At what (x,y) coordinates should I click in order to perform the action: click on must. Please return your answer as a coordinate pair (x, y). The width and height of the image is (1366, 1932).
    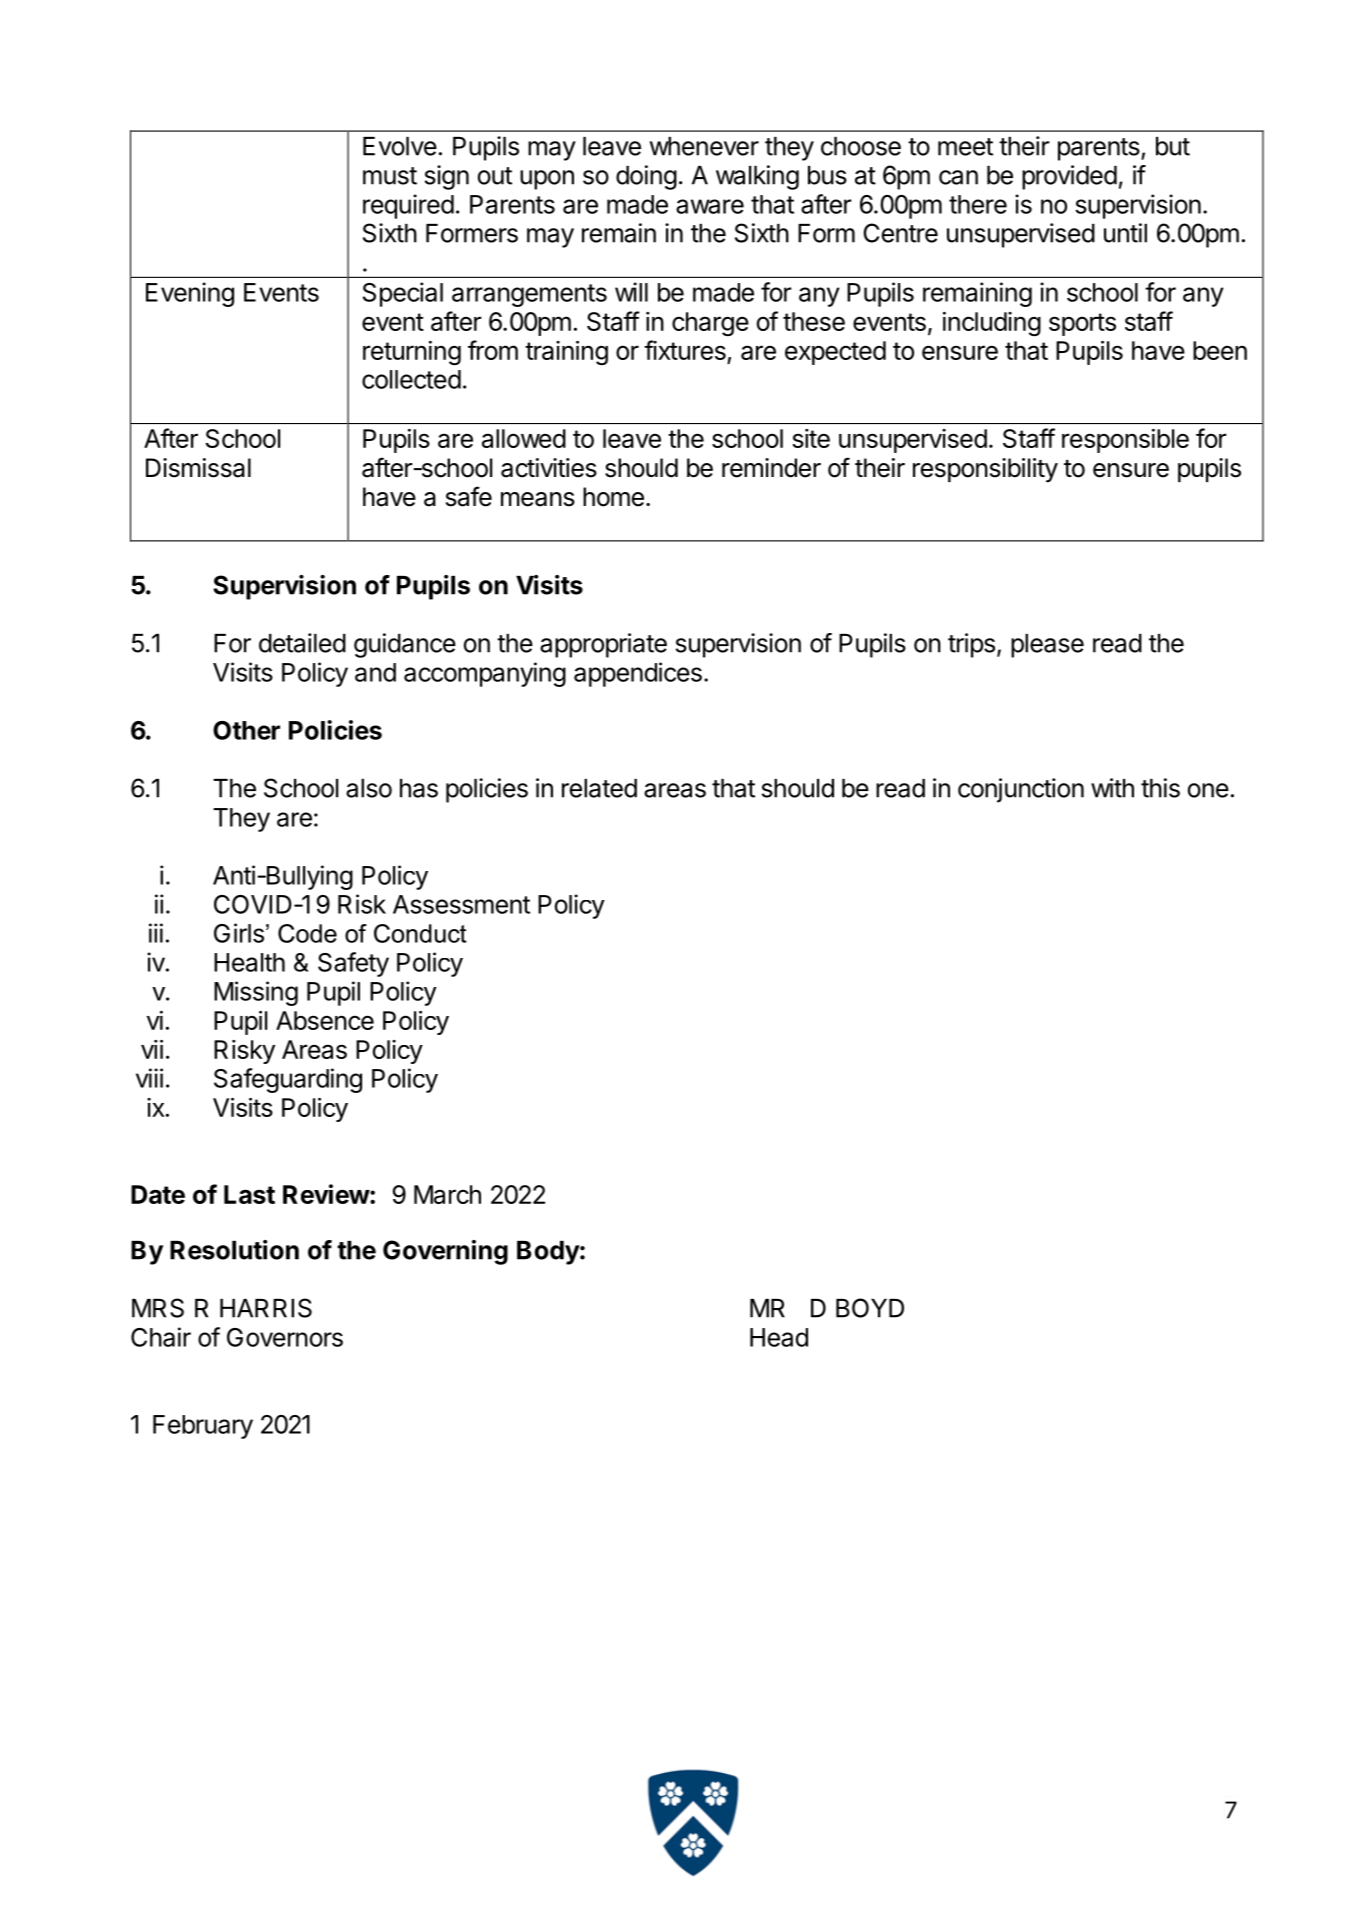
    Looking at the image, I should click on (390, 176).
